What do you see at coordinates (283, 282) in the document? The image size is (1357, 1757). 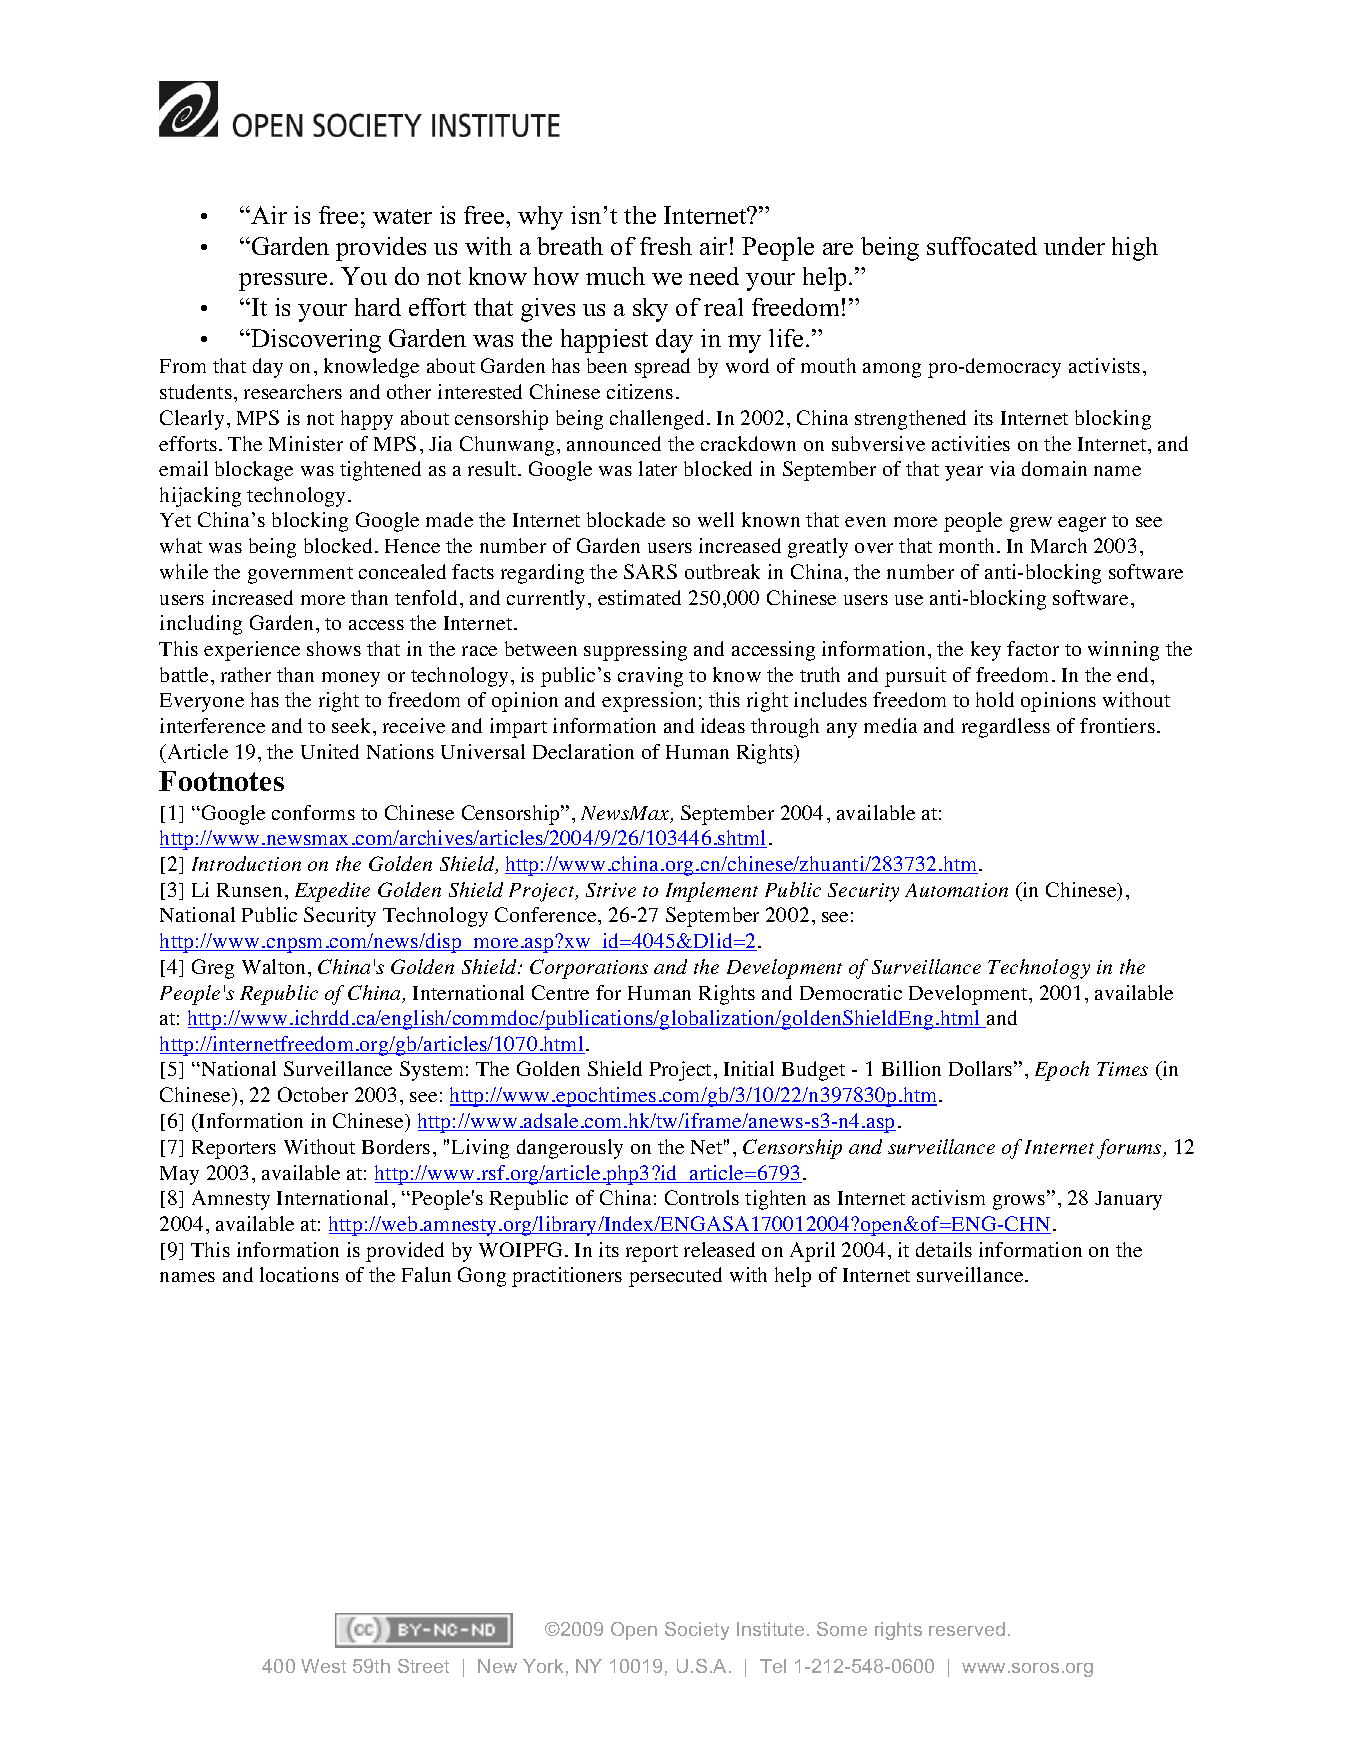 I see `pressure` at bounding box center [283, 282].
